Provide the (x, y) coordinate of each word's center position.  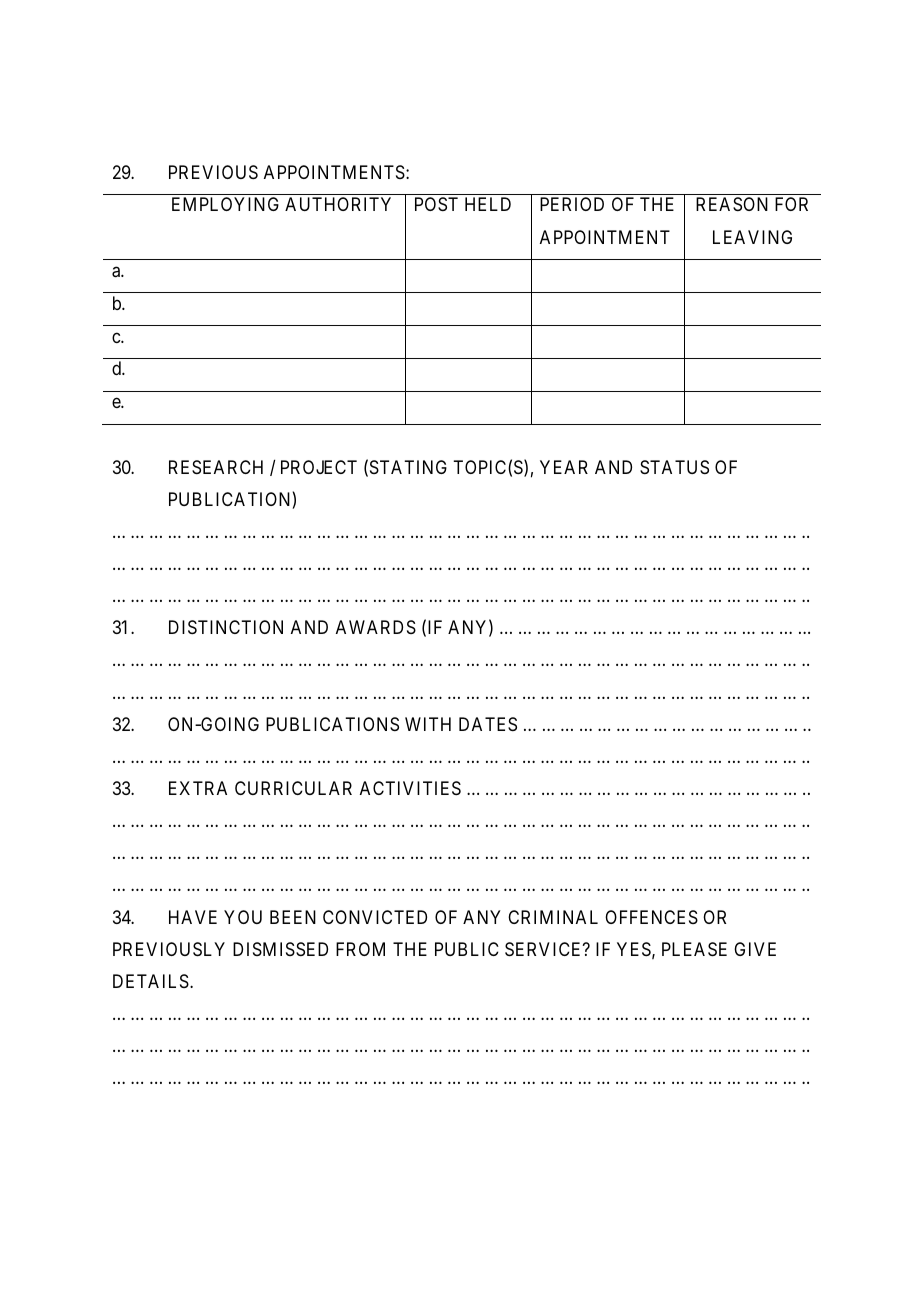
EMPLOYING (225, 204)
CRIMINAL (553, 917)
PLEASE (694, 949)
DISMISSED (280, 949)
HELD (488, 204)
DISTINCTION (226, 627)
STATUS (674, 467)
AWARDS (376, 627)
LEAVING (752, 237)
